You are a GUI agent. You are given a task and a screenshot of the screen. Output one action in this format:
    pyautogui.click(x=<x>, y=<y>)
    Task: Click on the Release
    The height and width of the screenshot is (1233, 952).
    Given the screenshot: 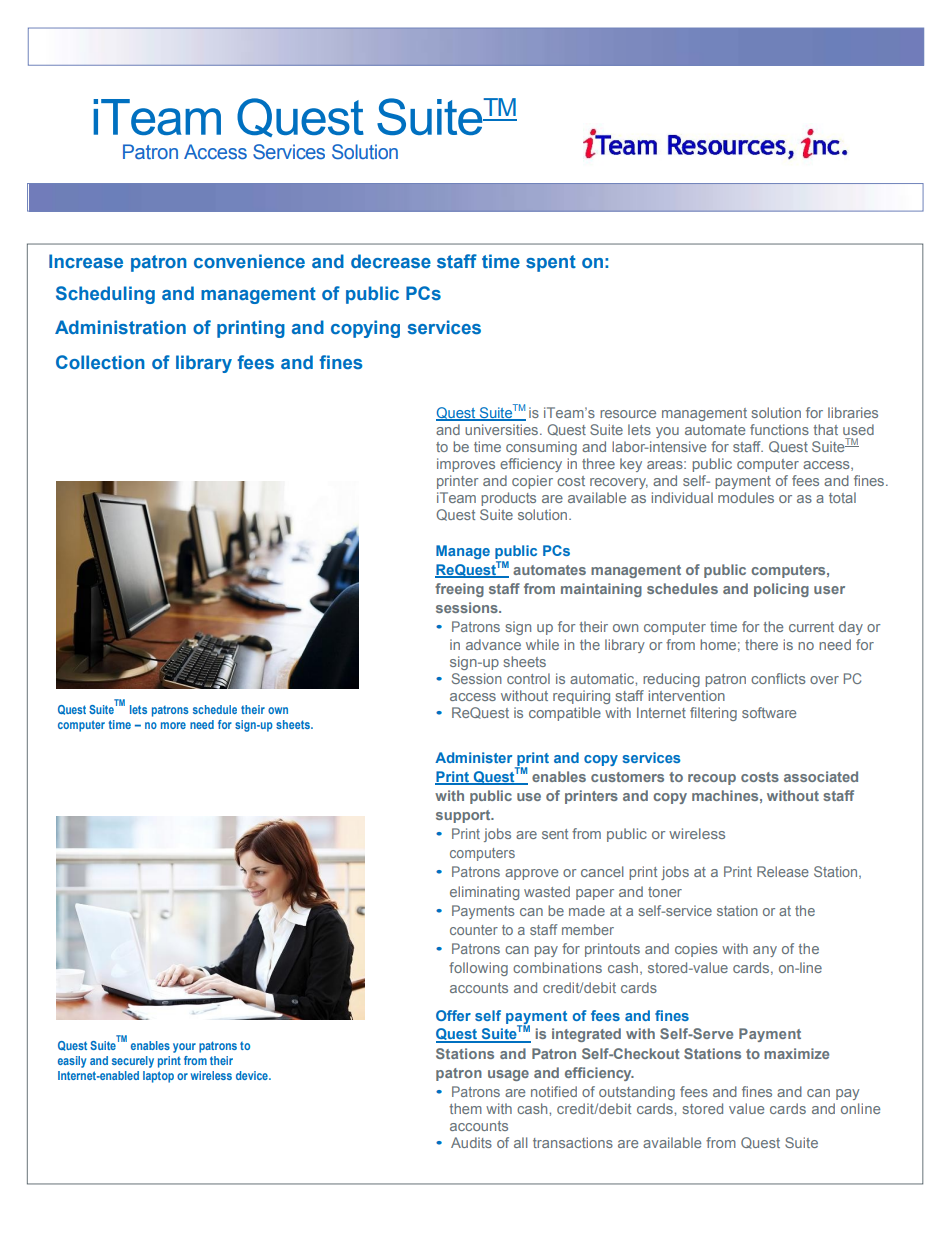 What is the action you would take?
    pyautogui.click(x=783, y=871)
